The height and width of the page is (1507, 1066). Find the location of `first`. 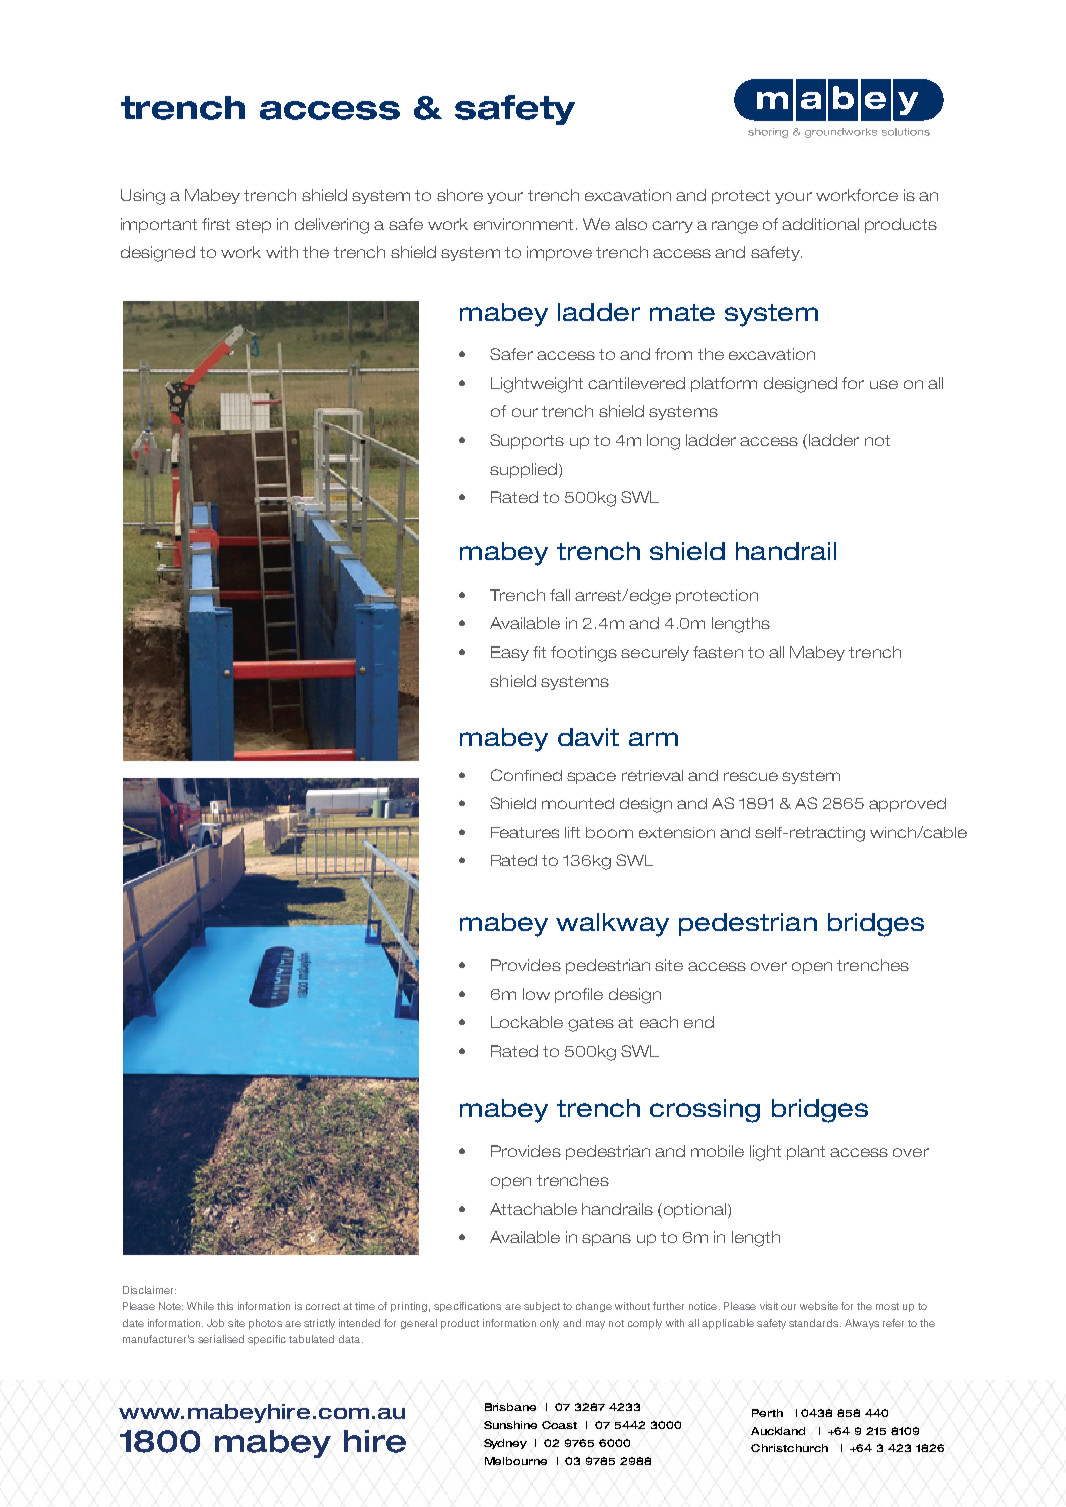

first is located at coordinates (216, 224).
